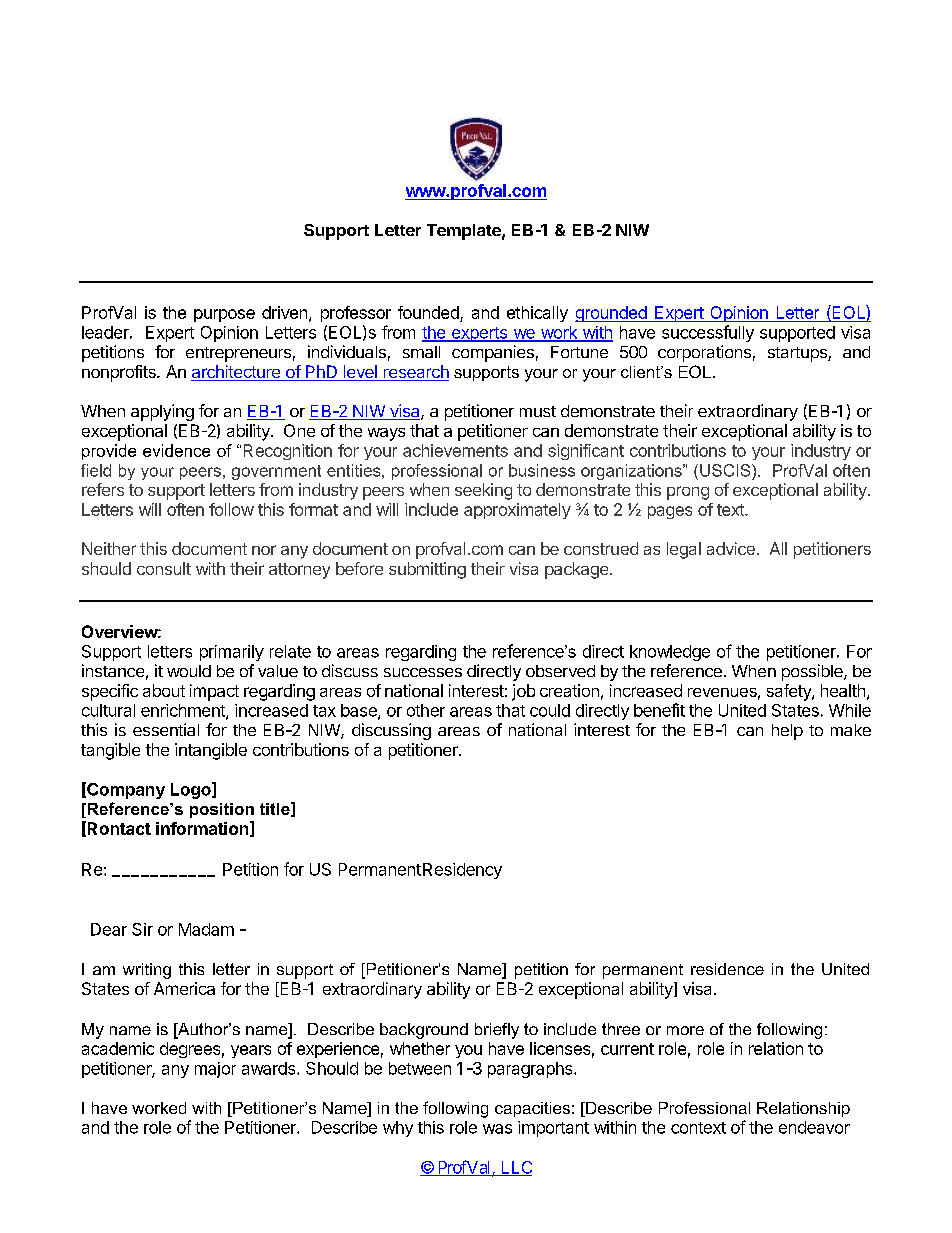 The image size is (952, 1233). What do you see at coordinates (787, 732) in the screenshot?
I see `help` at bounding box center [787, 732].
